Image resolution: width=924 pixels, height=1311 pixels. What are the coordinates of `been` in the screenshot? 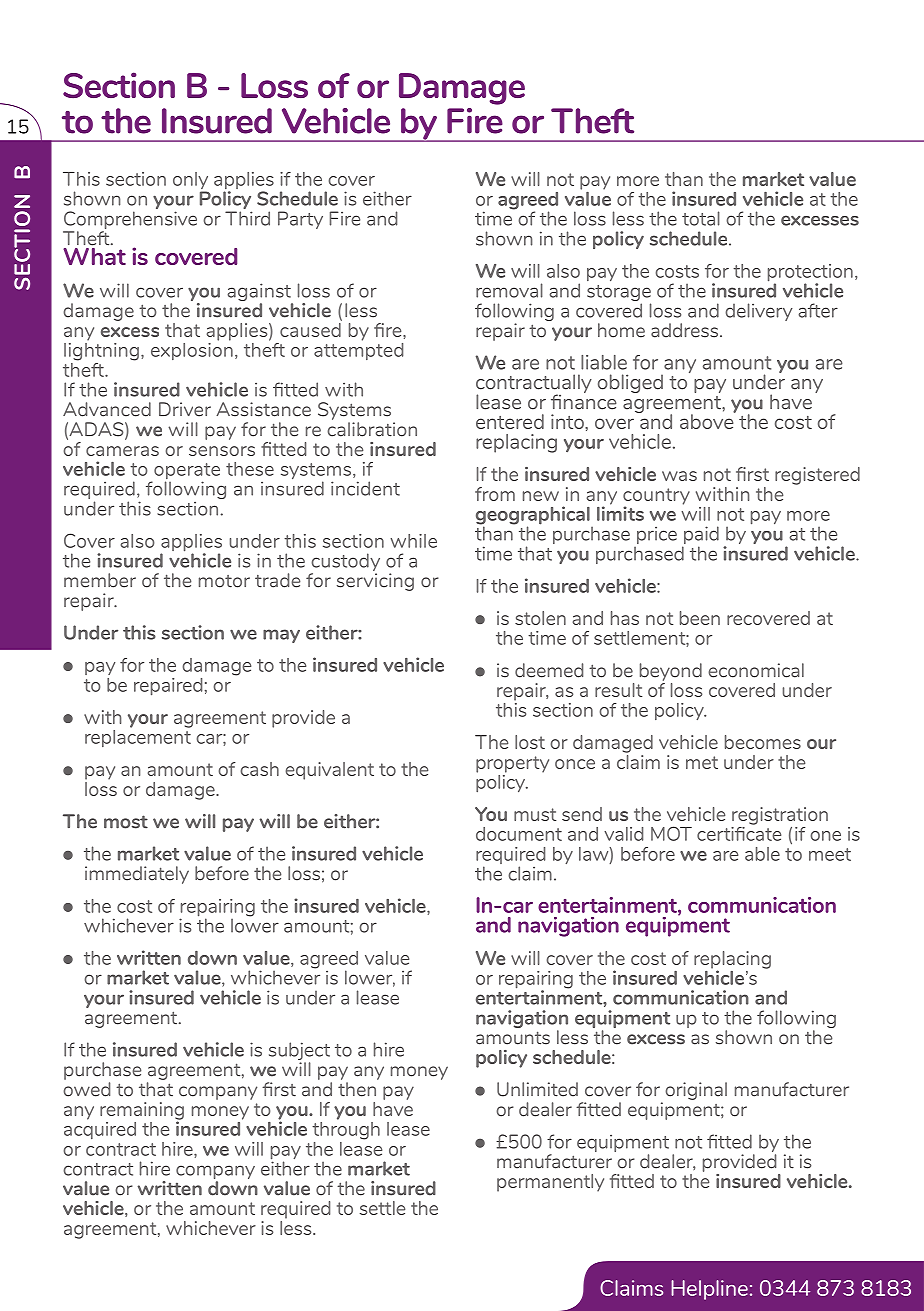 It's located at (700, 618).
